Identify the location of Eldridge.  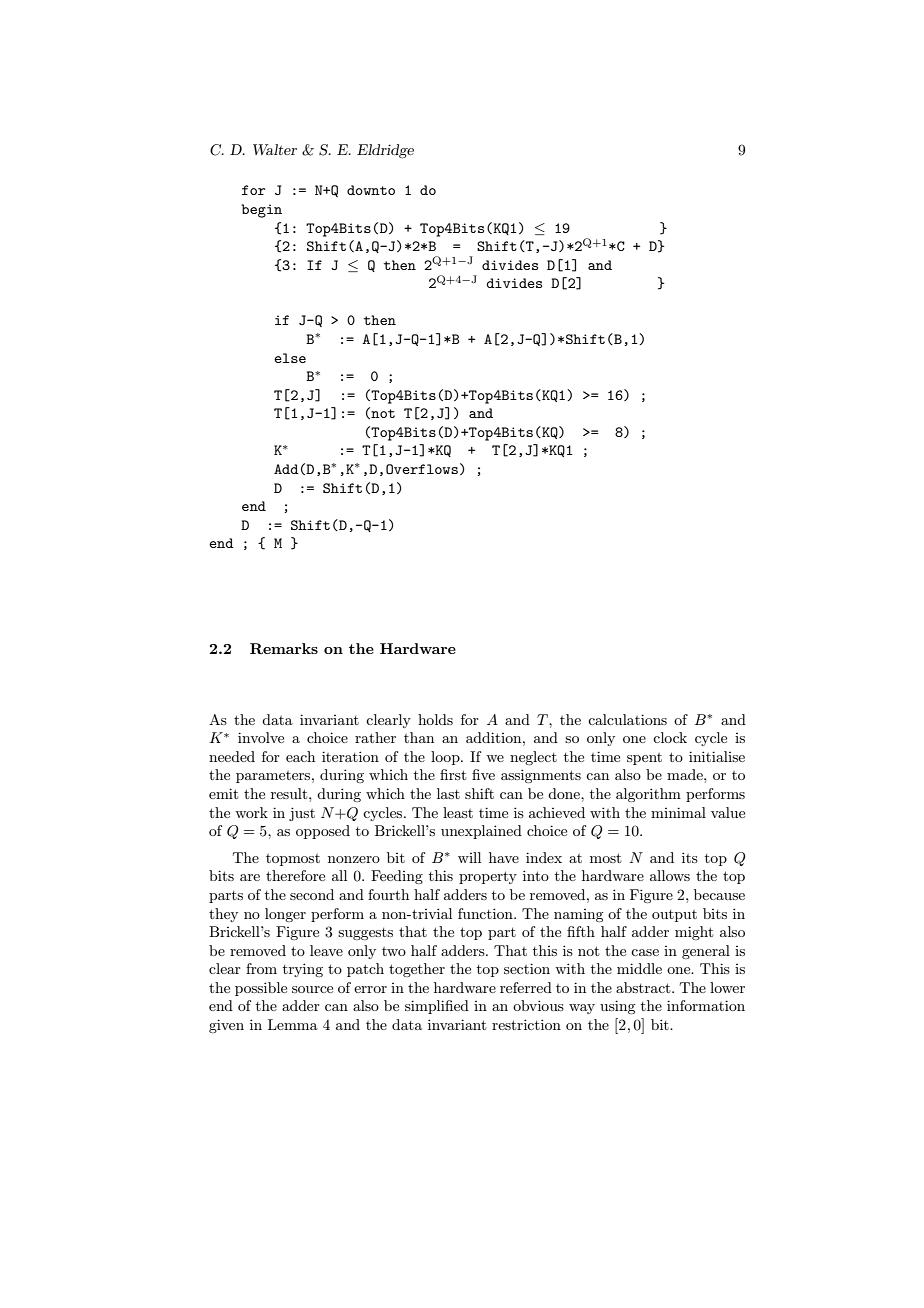
(385, 151).
